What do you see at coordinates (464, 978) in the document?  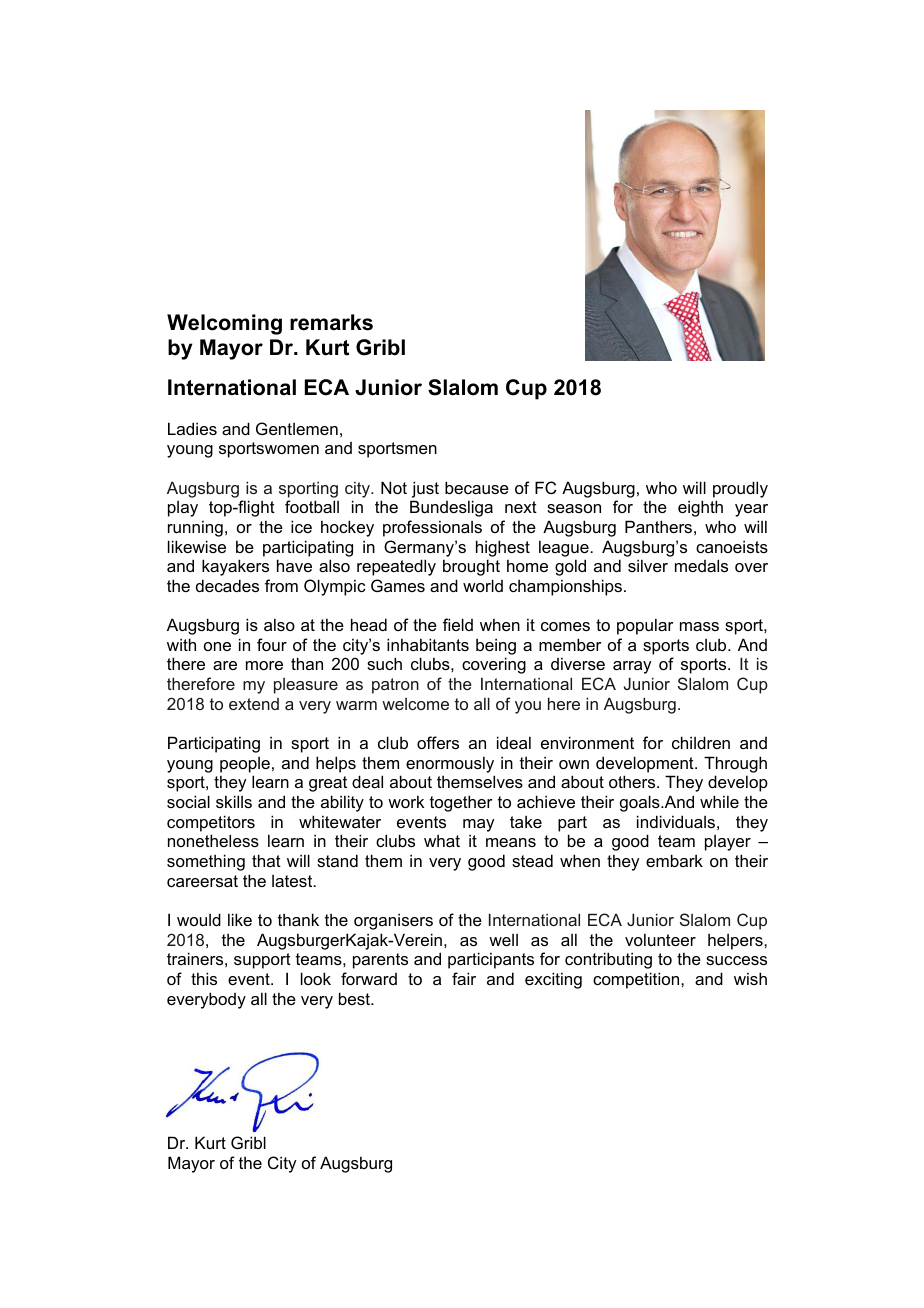 I see `fair` at bounding box center [464, 978].
